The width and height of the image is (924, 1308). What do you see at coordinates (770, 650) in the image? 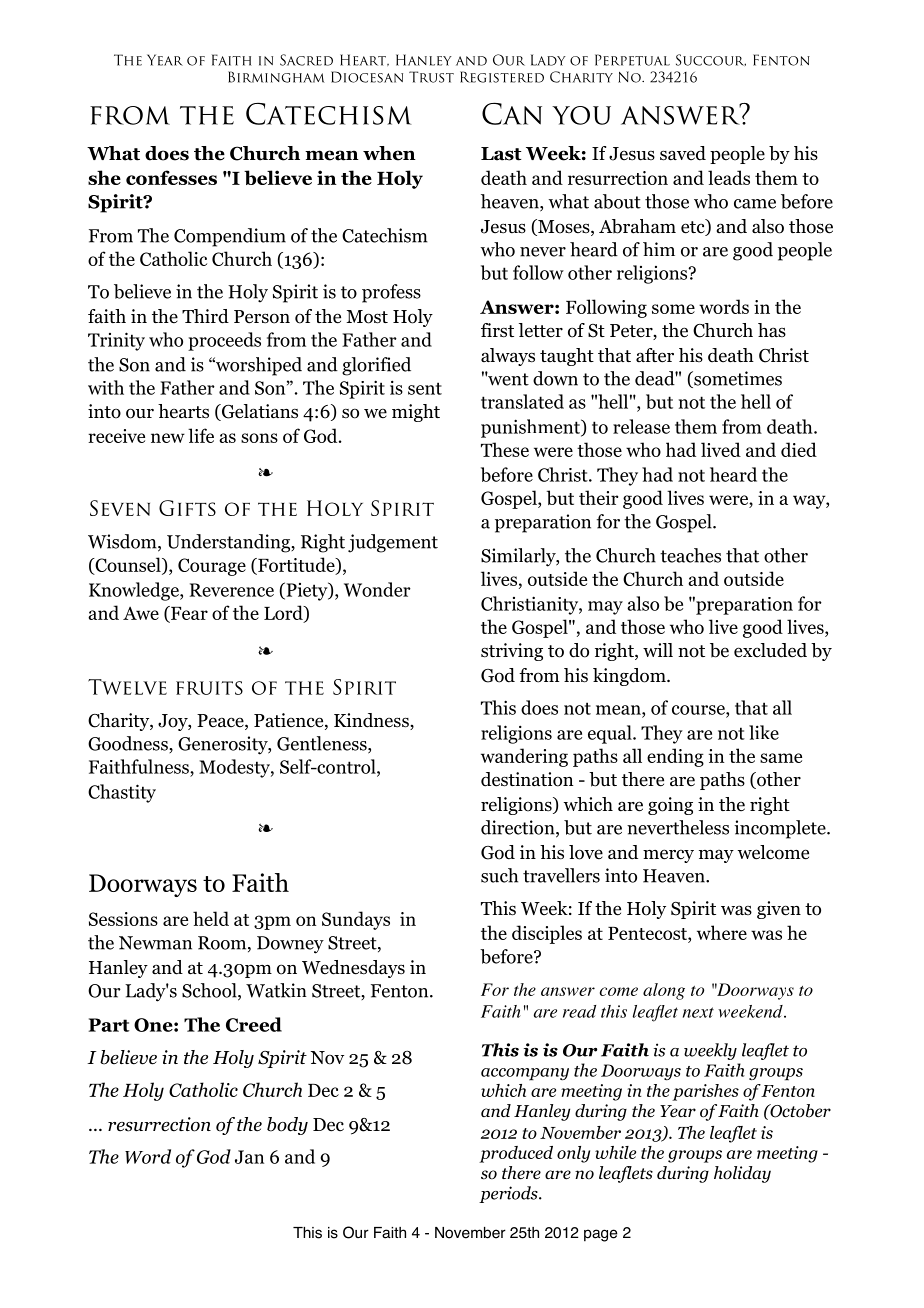
I see `excluded` at bounding box center [770, 650].
